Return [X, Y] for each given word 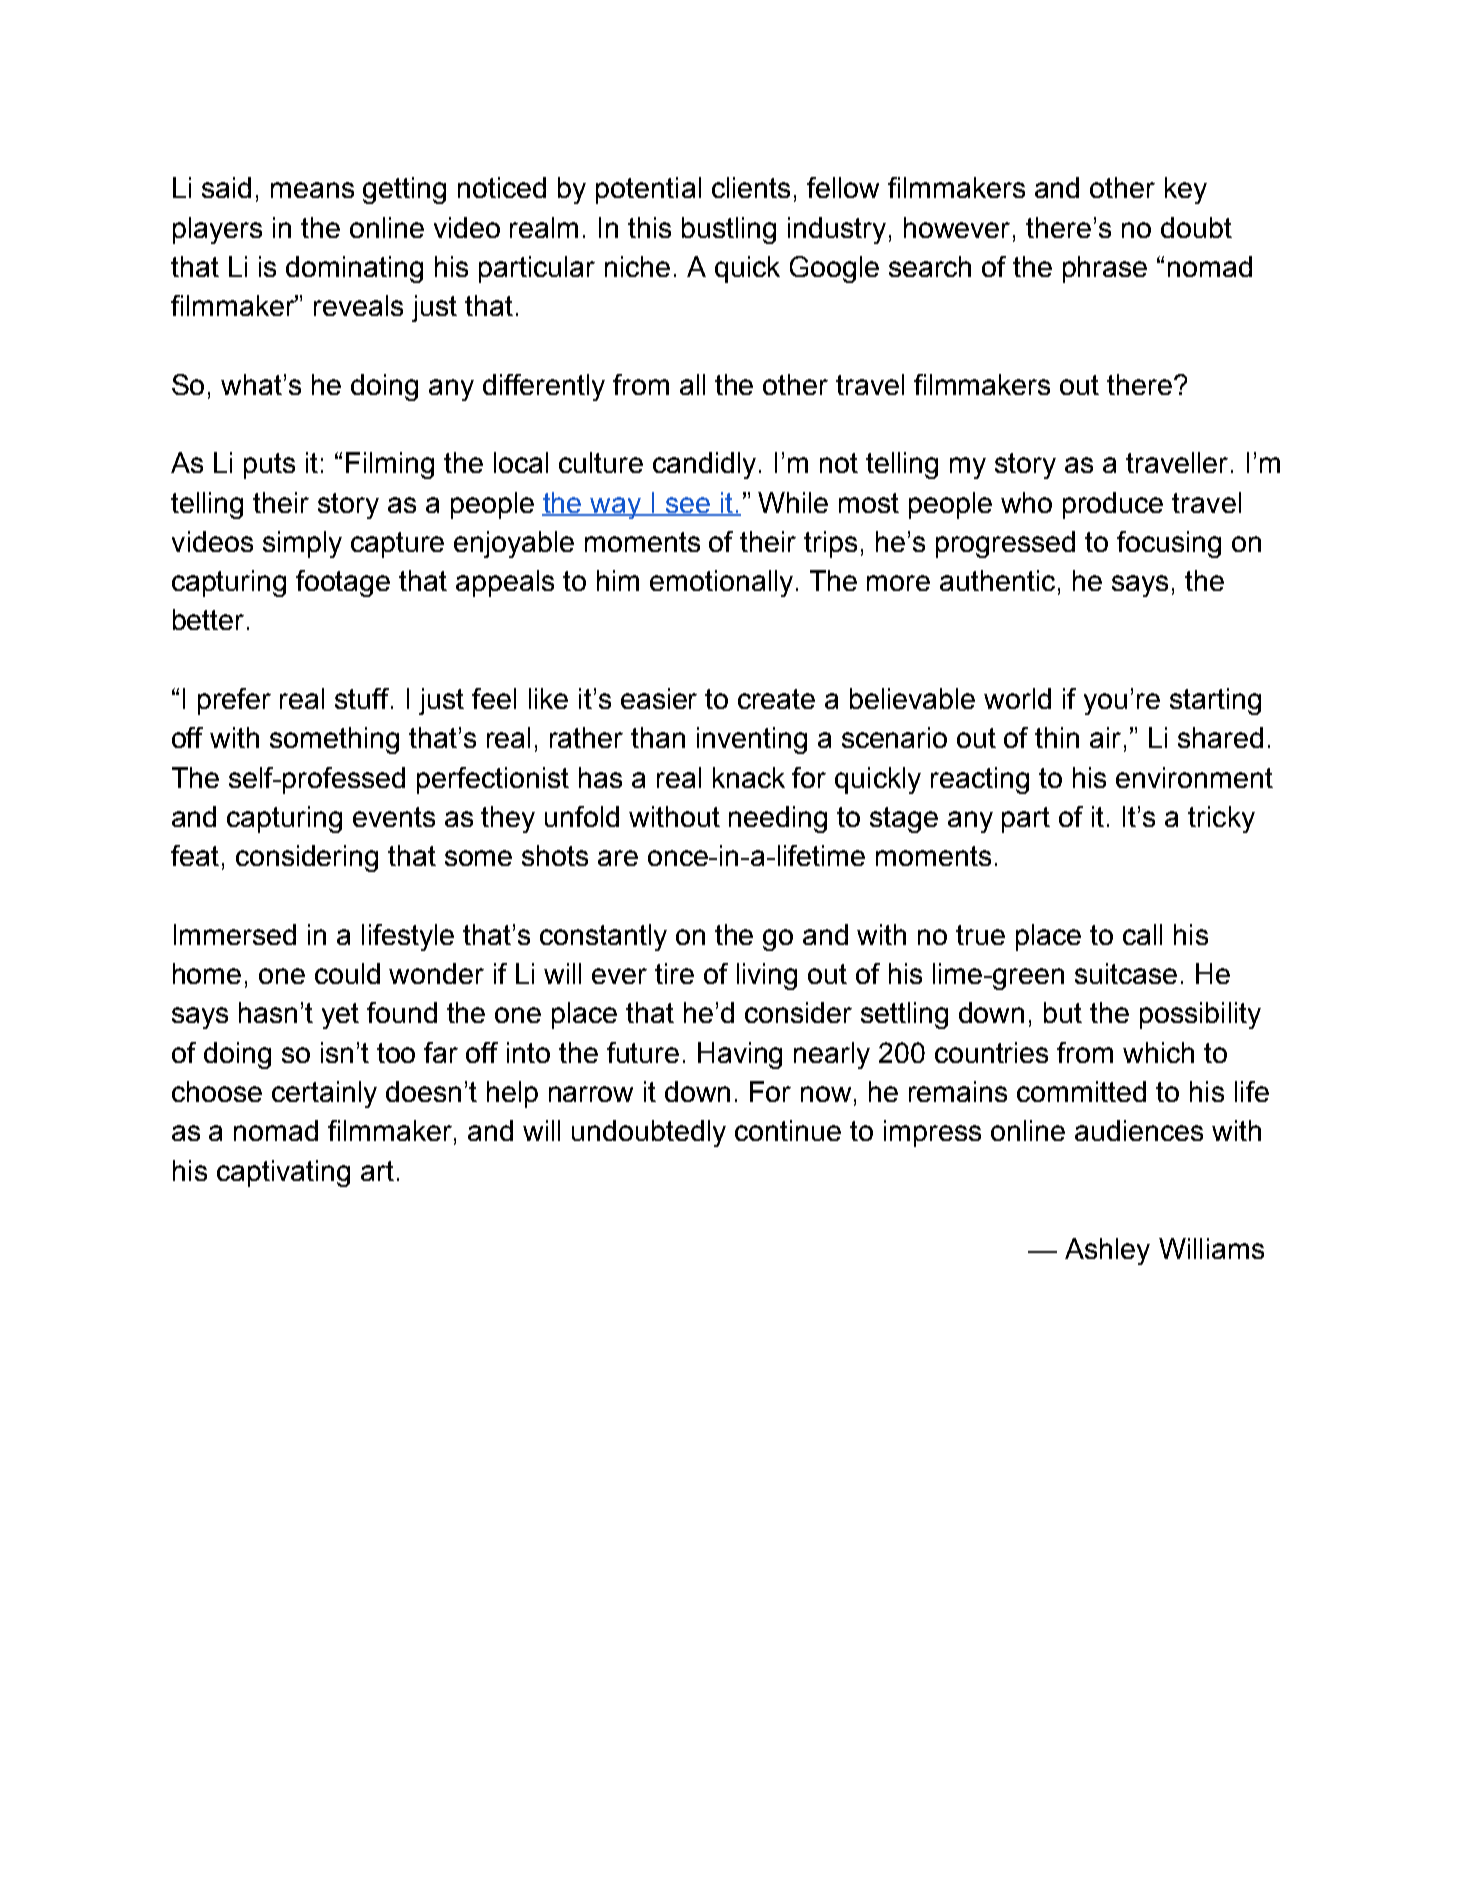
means [312, 190]
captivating [283, 1173]
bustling [729, 230]
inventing [752, 740]
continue [788, 1130]
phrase [1105, 269]
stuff [363, 698]
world [1017, 698]
